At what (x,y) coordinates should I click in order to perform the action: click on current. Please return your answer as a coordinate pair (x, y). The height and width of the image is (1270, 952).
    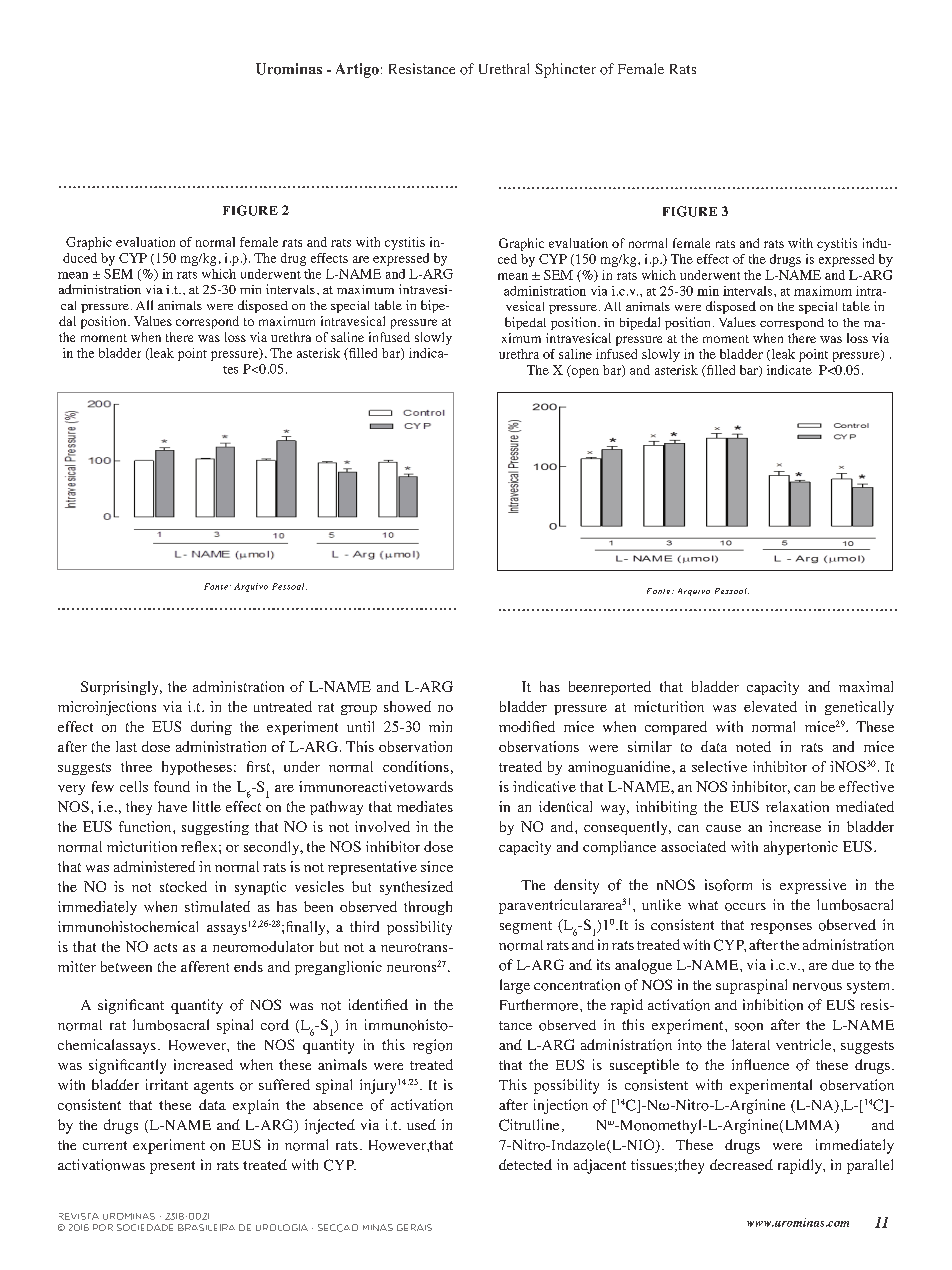
    Looking at the image, I should click on (105, 1145).
